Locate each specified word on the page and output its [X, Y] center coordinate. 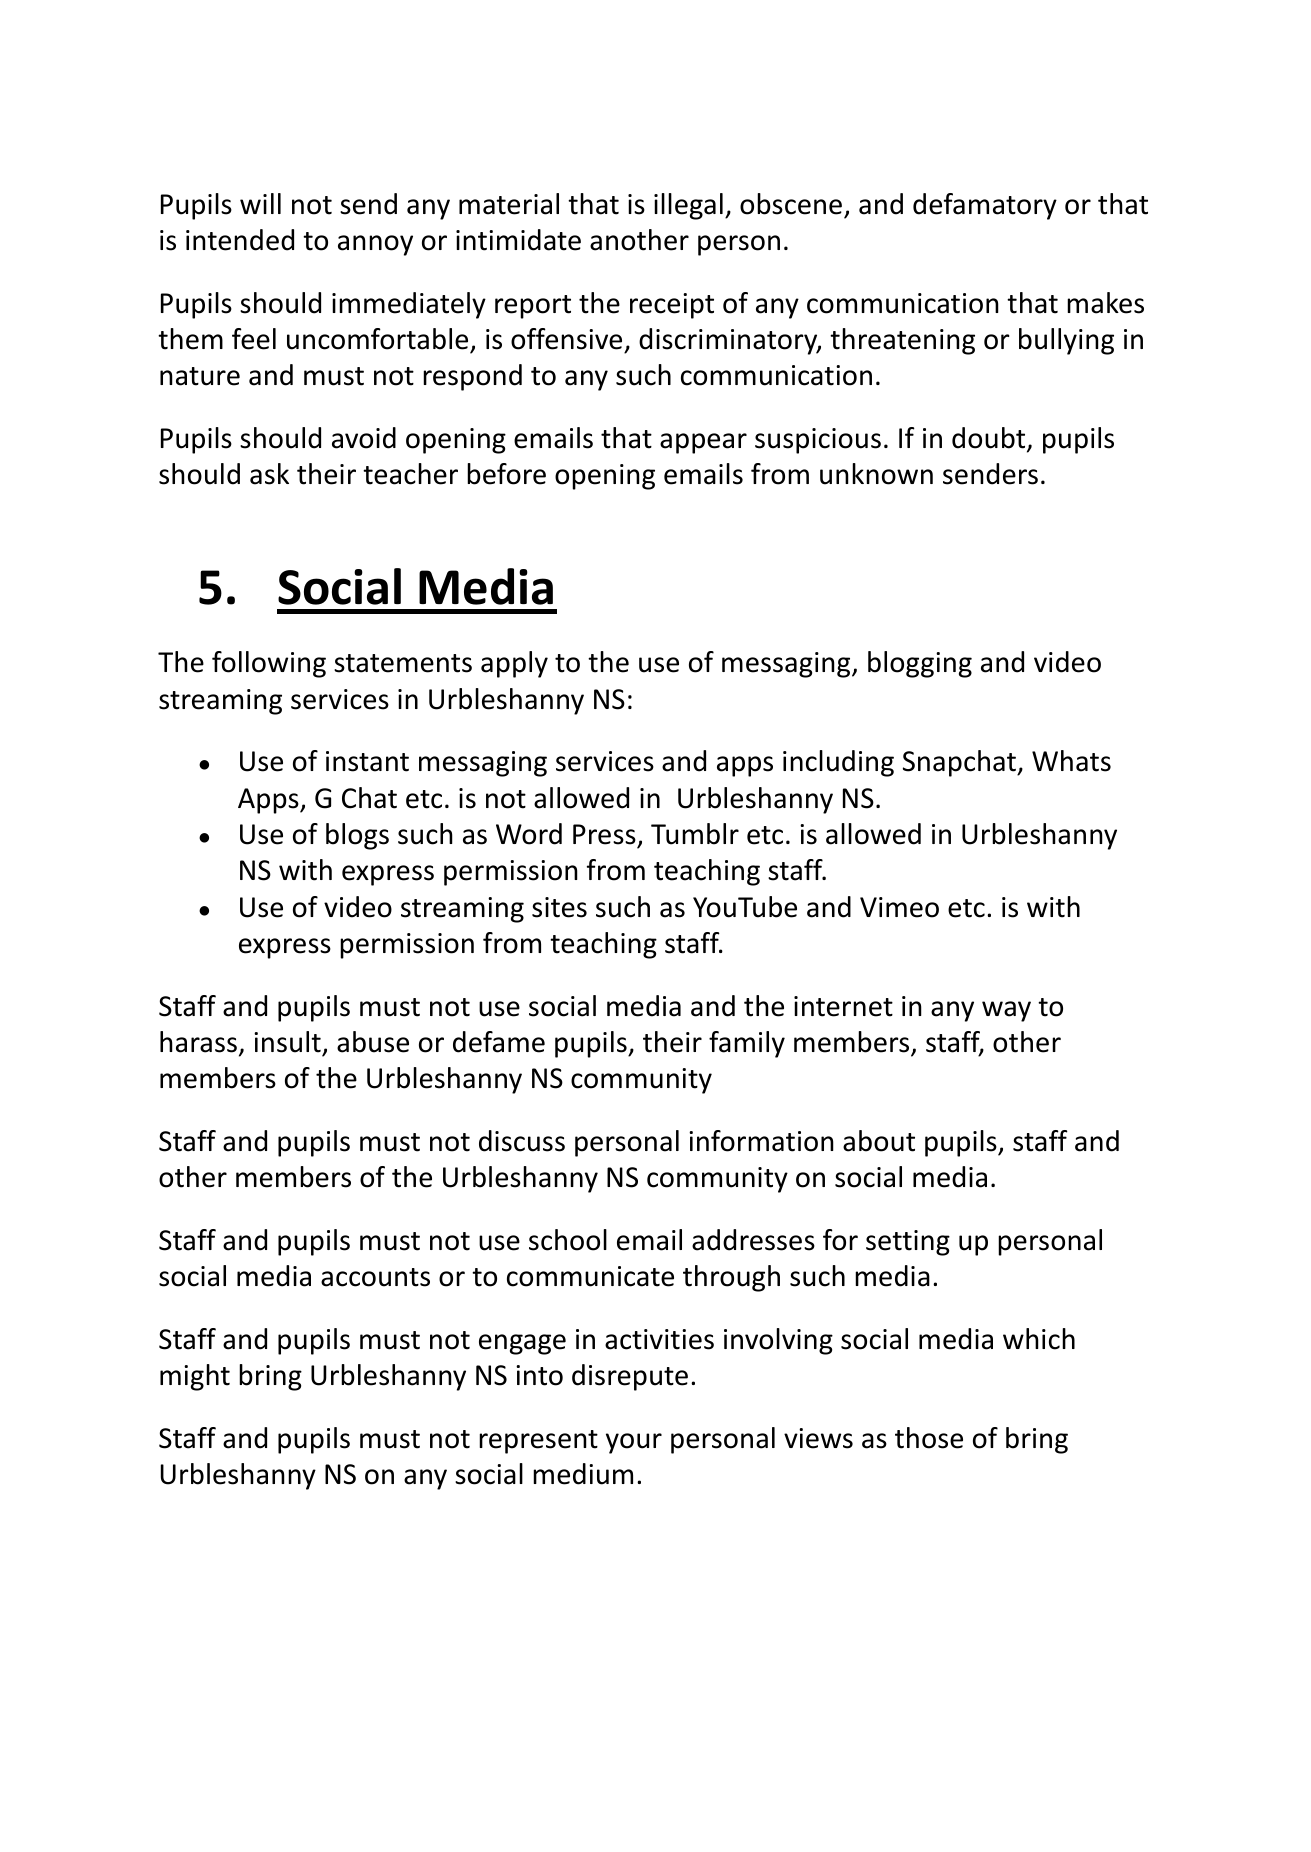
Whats [1071, 761]
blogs [357, 836]
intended [240, 240]
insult [287, 1042]
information [761, 1141]
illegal [688, 206]
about [879, 1141]
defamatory [985, 206]
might [195, 1377]
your [634, 1443]
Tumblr [695, 834]
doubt [990, 439]
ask [269, 474]
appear [703, 443]
